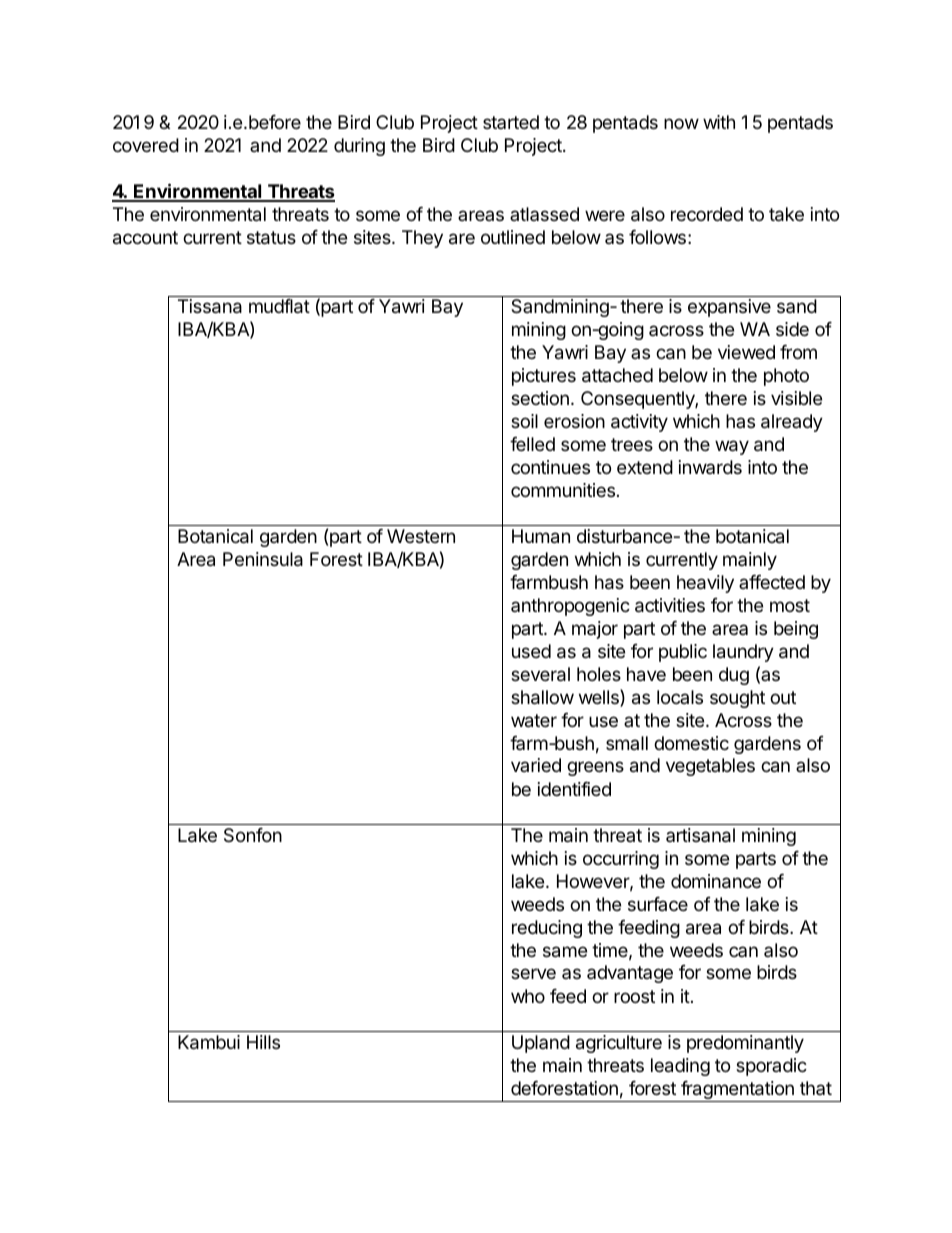 This screenshot has height=1233, width=952. I want to click on Hills, so click(263, 1042).
